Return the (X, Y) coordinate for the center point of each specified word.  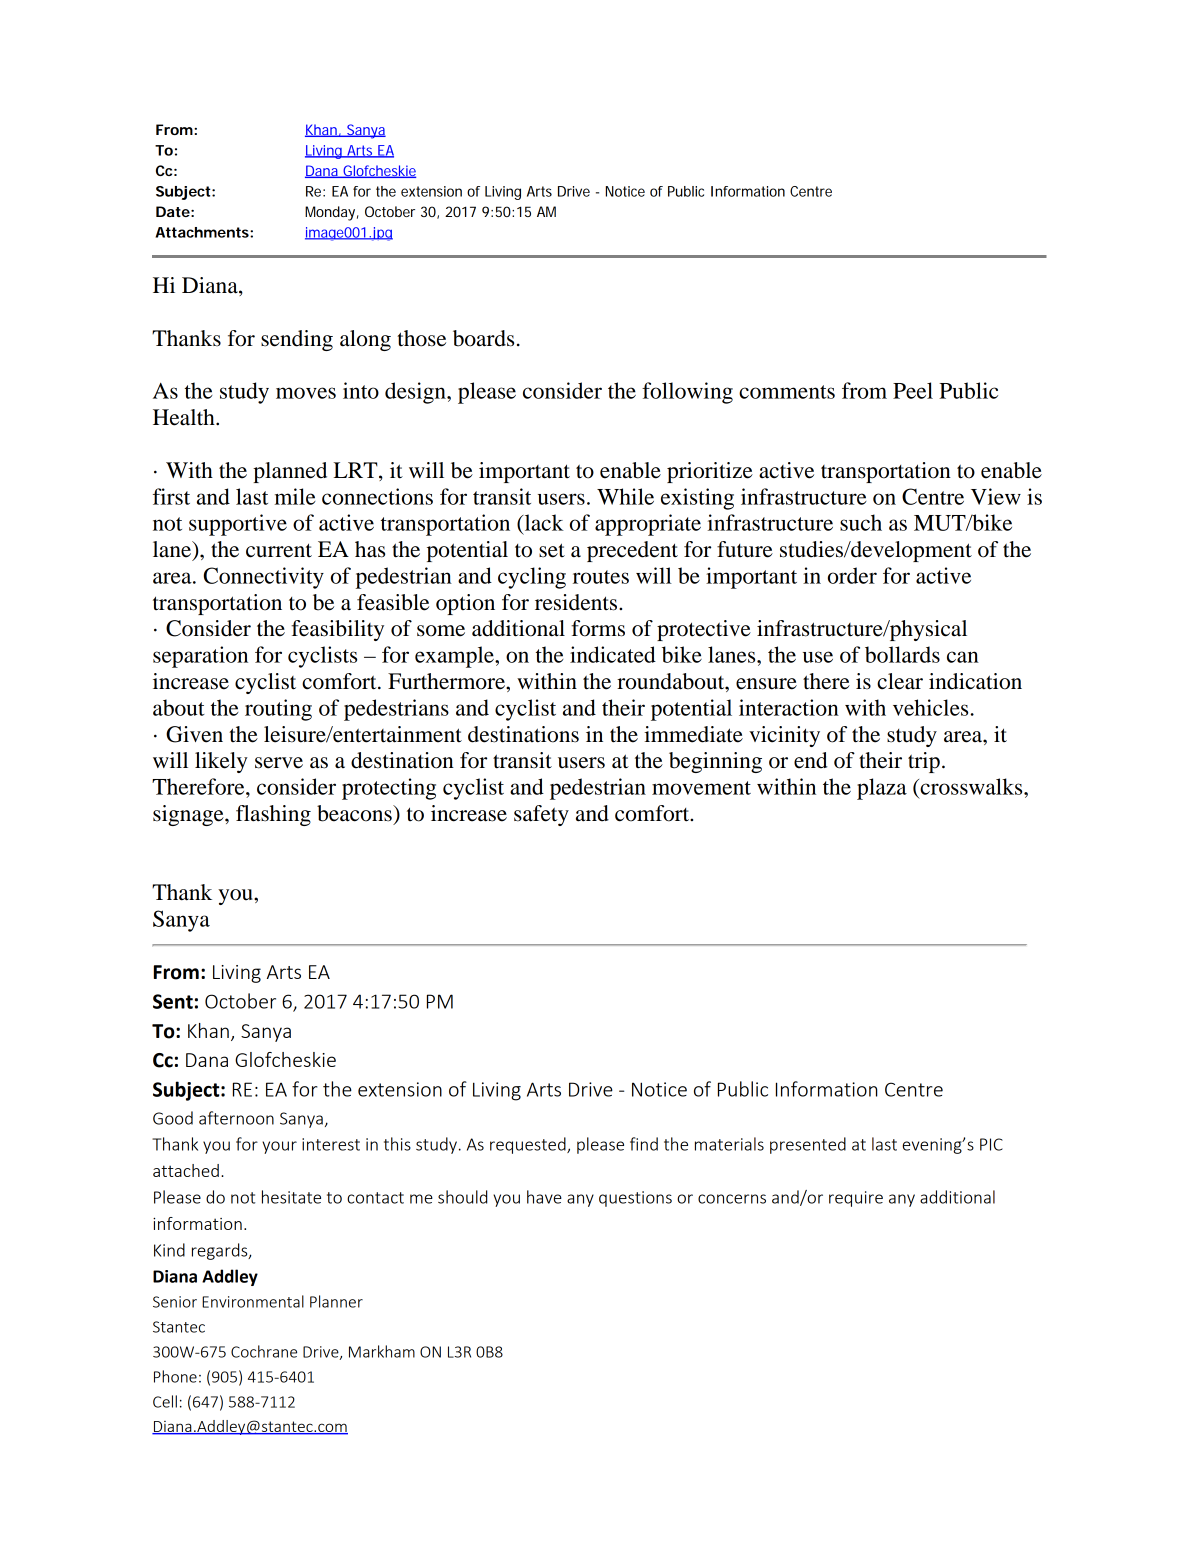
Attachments (203, 232)
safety (541, 815)
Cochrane (264, 1351)
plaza (882, 789)
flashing (273, 815)
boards (483, 338)
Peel (913, 390)
